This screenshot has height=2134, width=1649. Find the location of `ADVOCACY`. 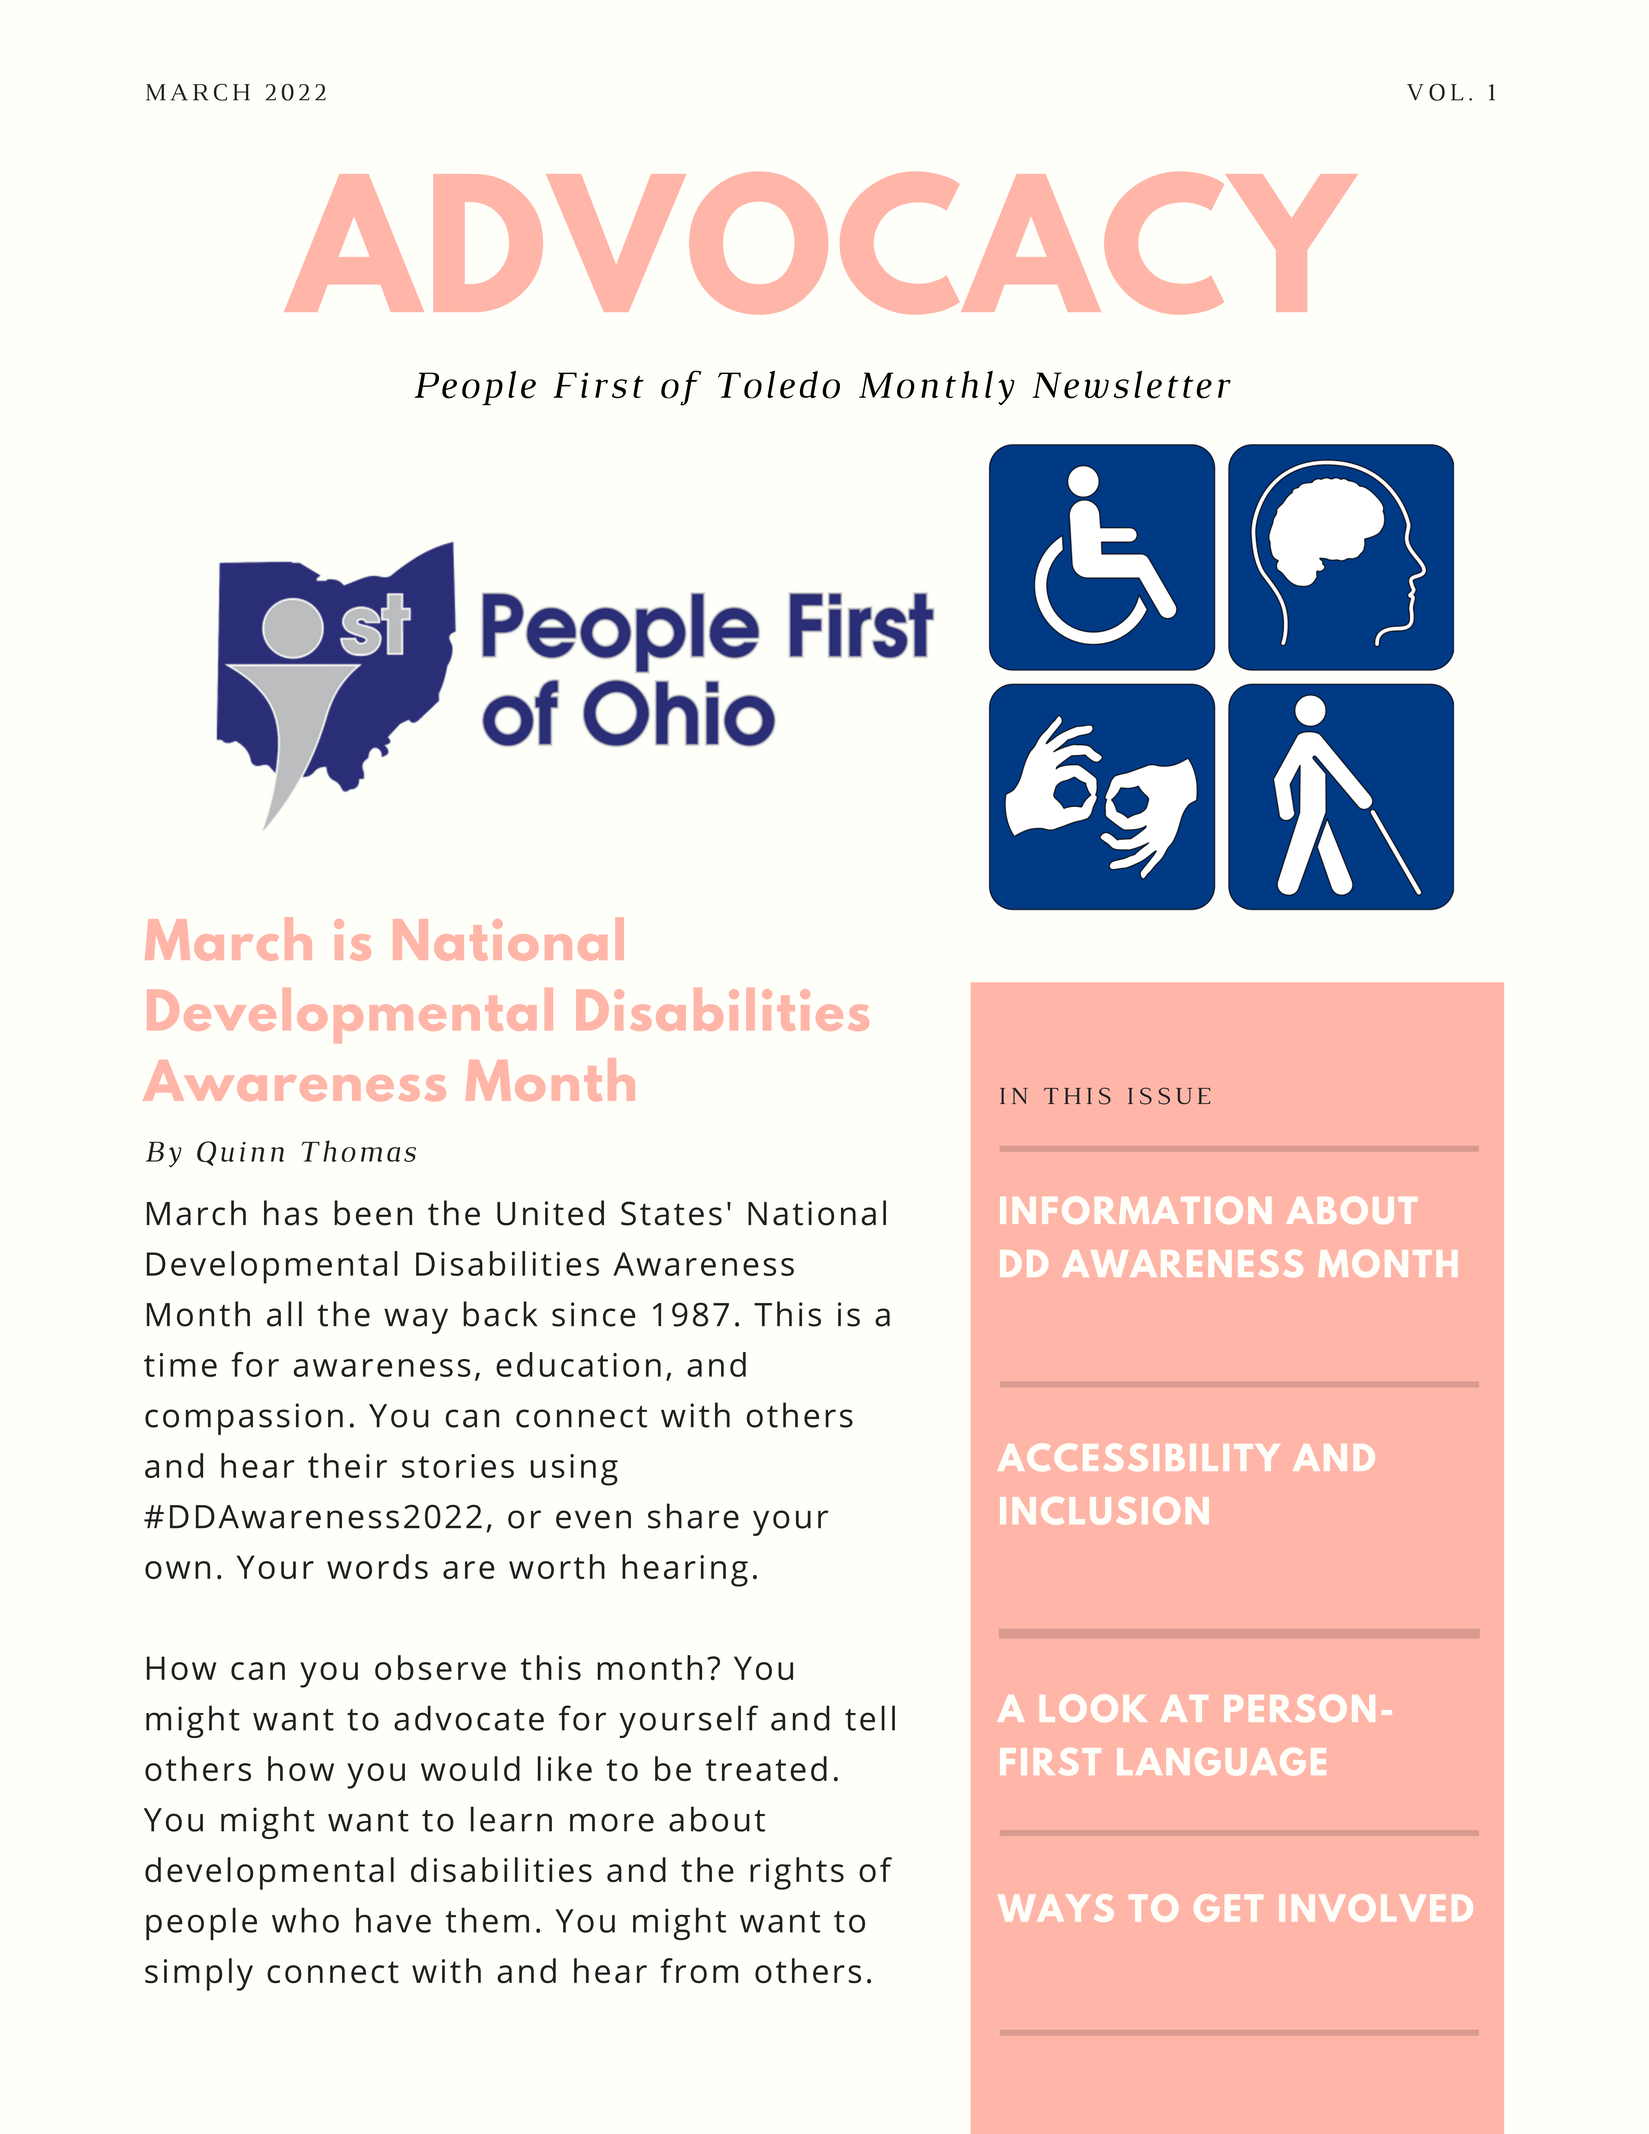

ADVOCACY is located at coordinates (820, 243).
